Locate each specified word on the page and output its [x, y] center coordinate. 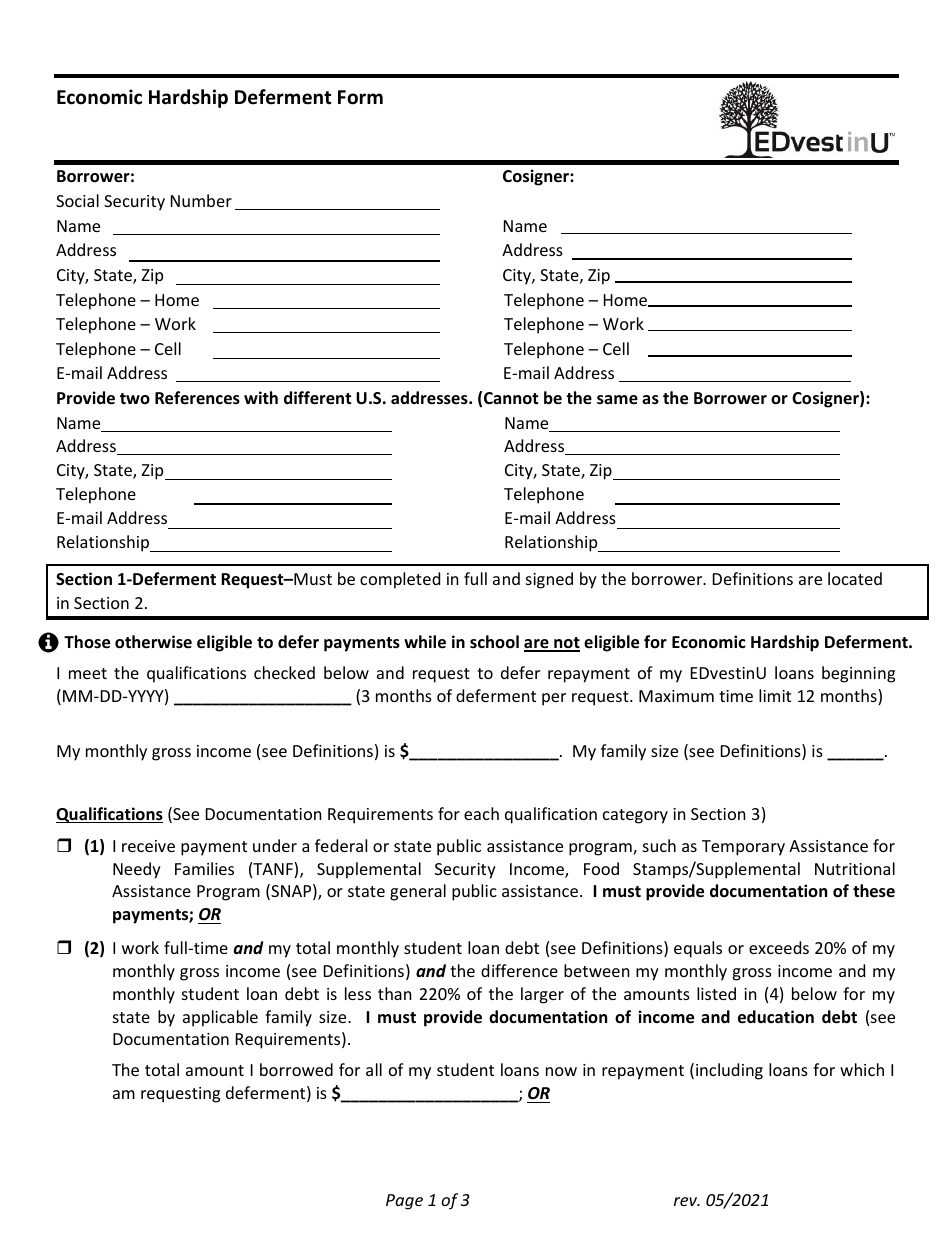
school [494, 642]
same [617, 400]
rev [687, 1201]
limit [775, 695]
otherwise [153, 642]
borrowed [296, 1069]
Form [360, 97]
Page [404, 1202]
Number [201, 200]
